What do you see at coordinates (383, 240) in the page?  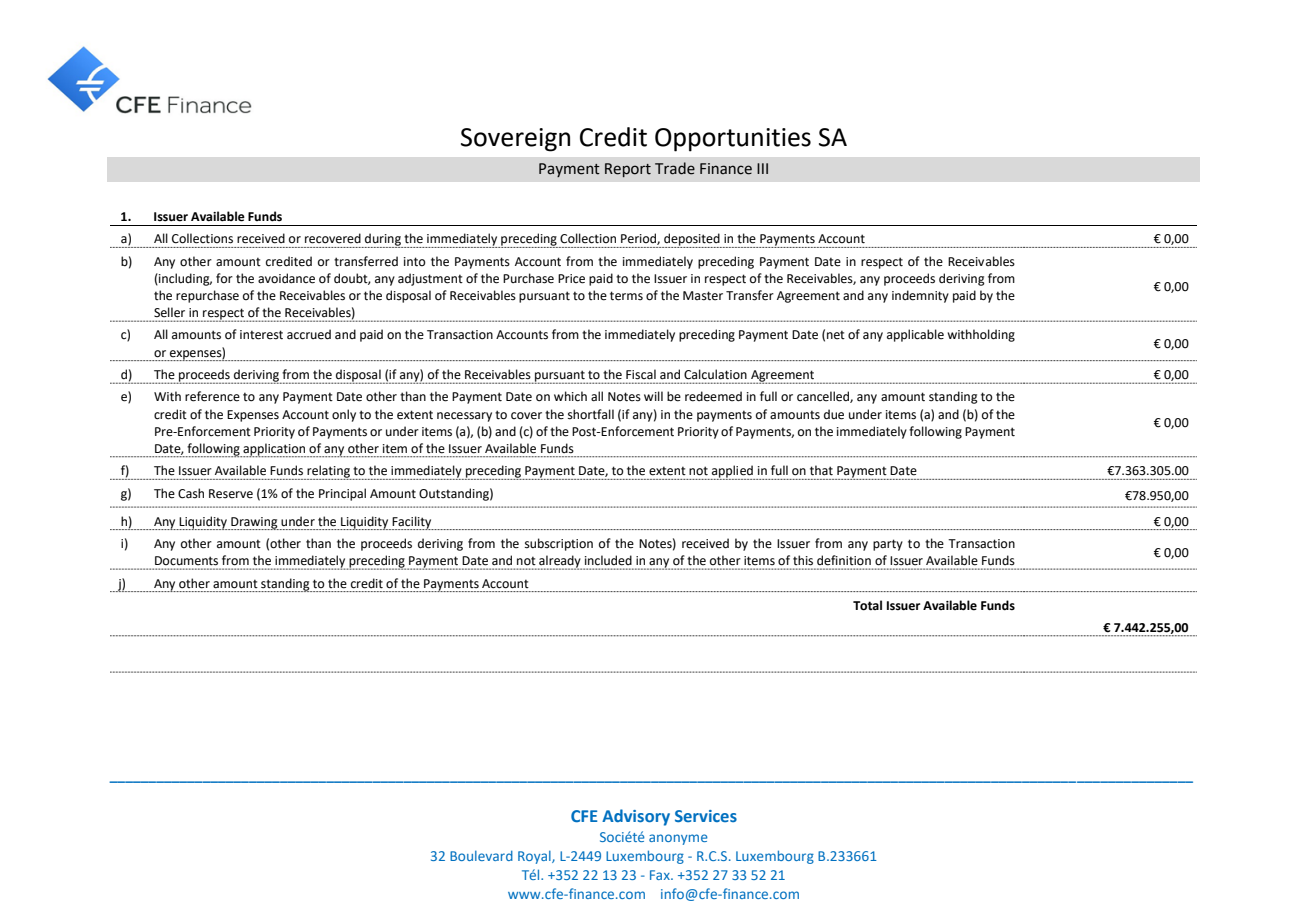 I see `during` at bounding box center [383, 240].
